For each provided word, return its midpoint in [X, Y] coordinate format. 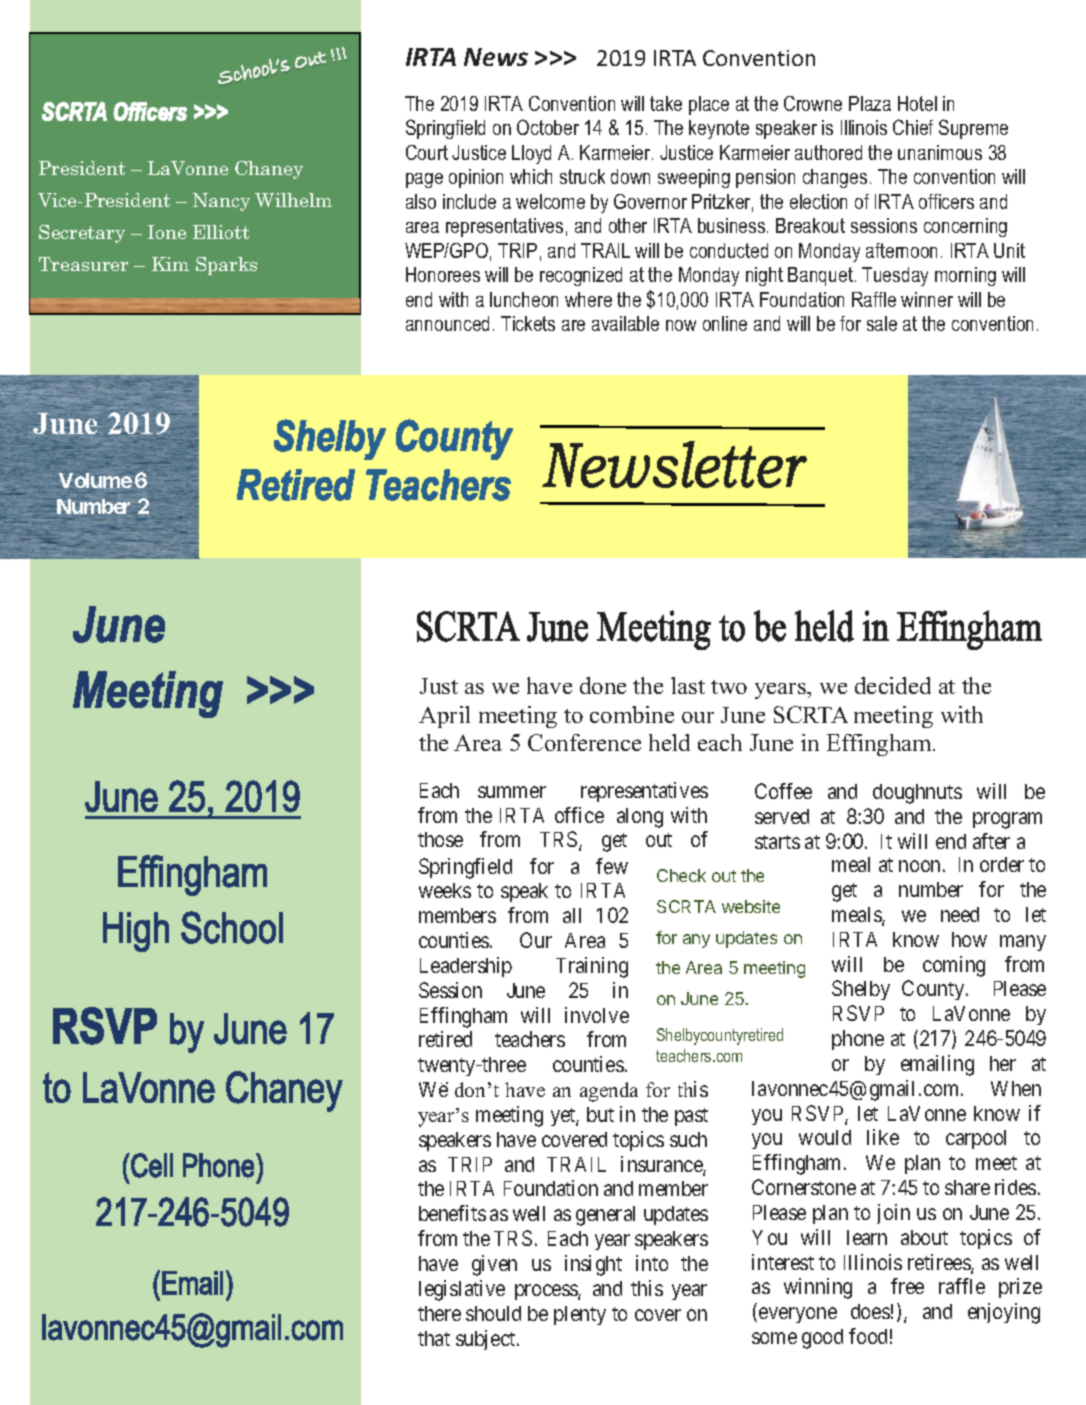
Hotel [917, 103]
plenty [580, 1315]
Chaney [269, 170]
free [907, 1286]
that [434, 1338]
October [548, 127]
